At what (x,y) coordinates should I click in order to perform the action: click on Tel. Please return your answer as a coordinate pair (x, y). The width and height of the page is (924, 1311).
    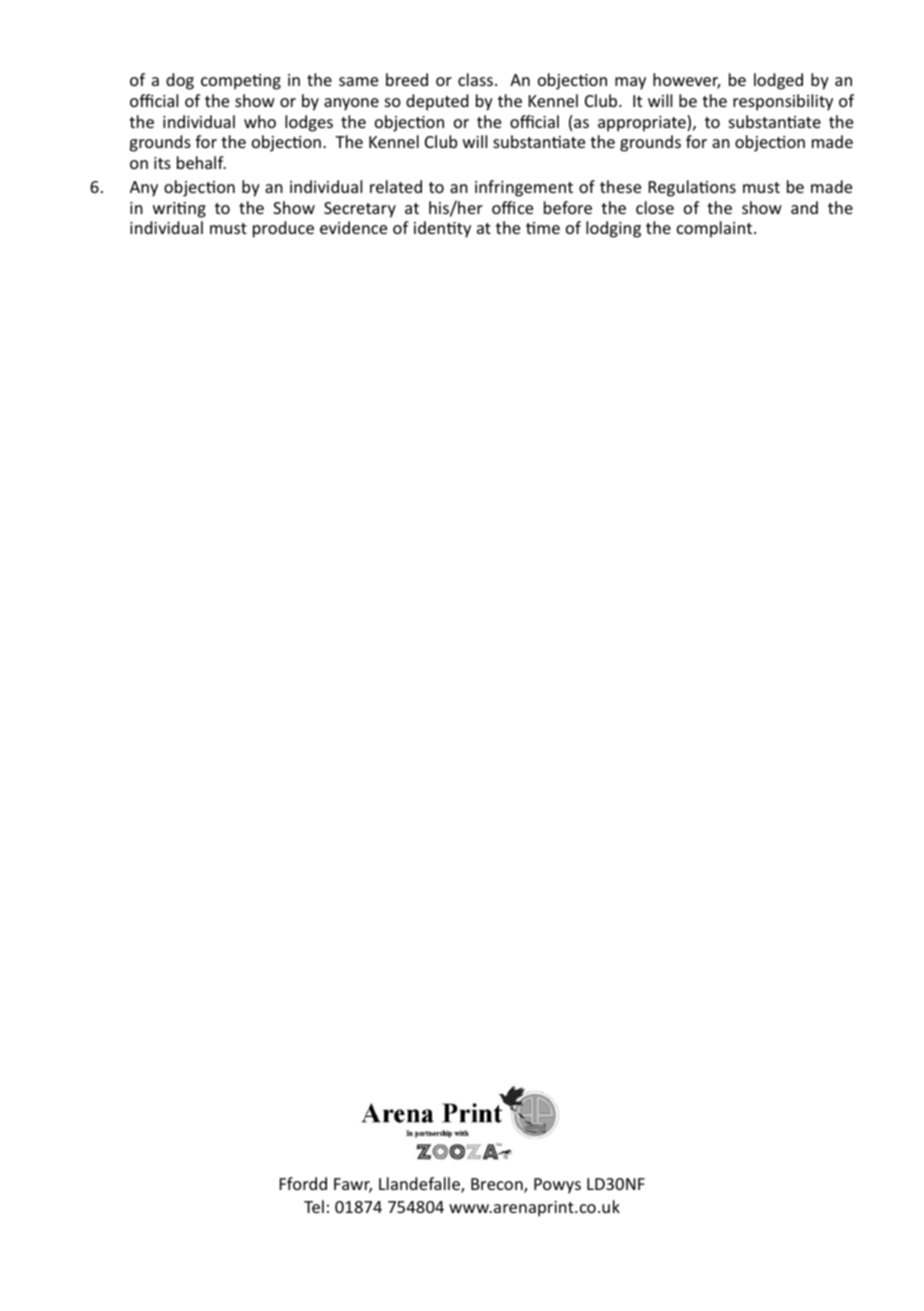
    Looking at the image, I should click on (314, 1206).
